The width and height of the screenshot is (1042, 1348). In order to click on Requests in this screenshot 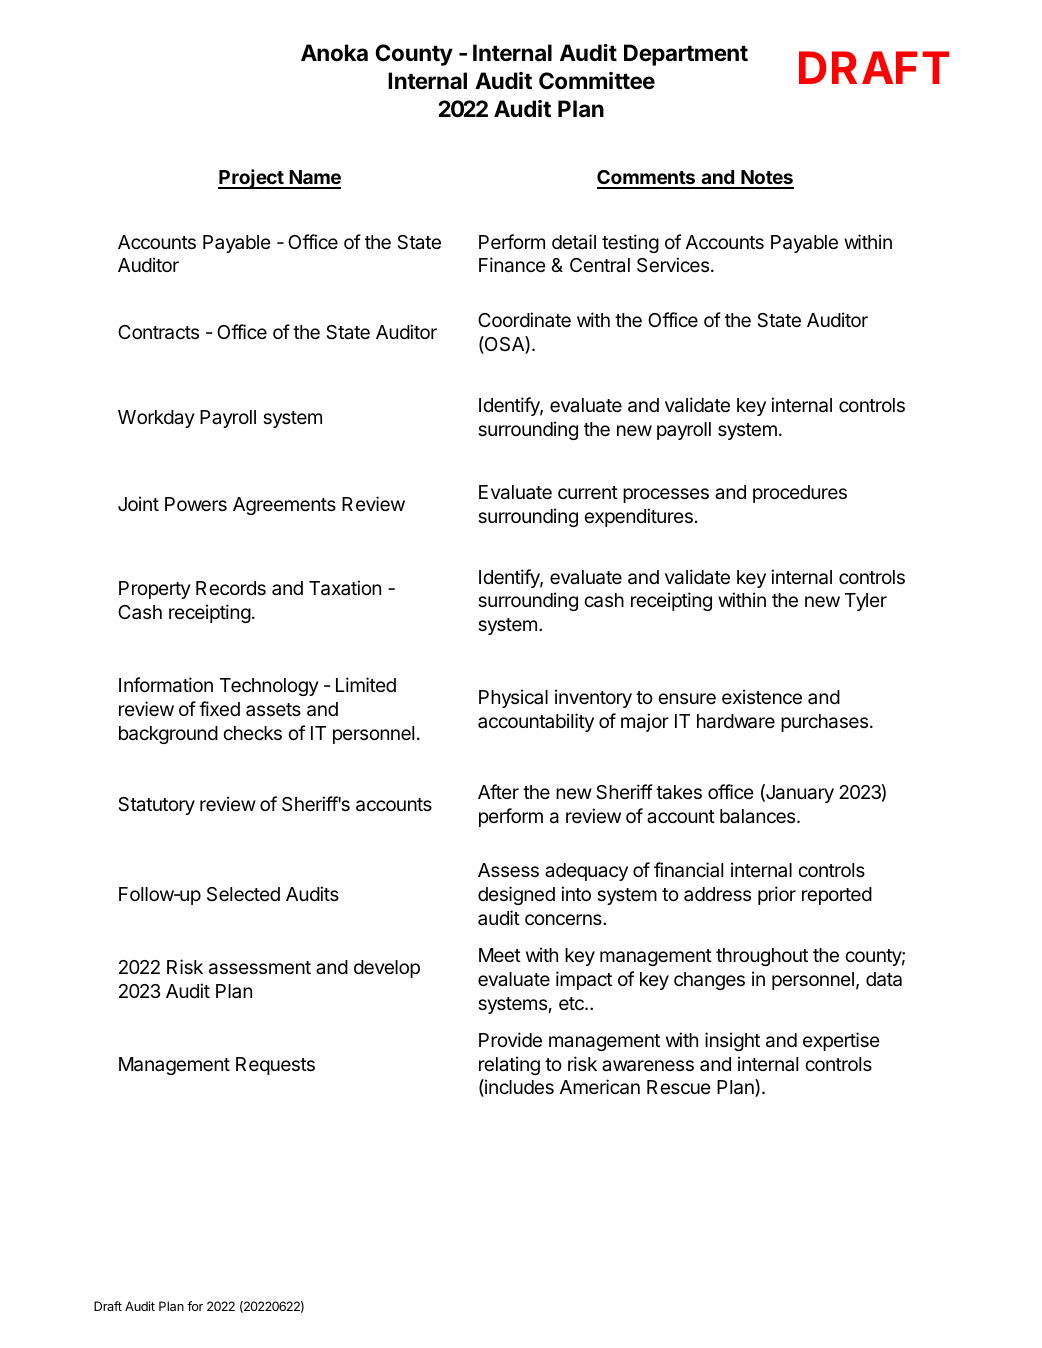, I will do `click(275, 1066)`.
